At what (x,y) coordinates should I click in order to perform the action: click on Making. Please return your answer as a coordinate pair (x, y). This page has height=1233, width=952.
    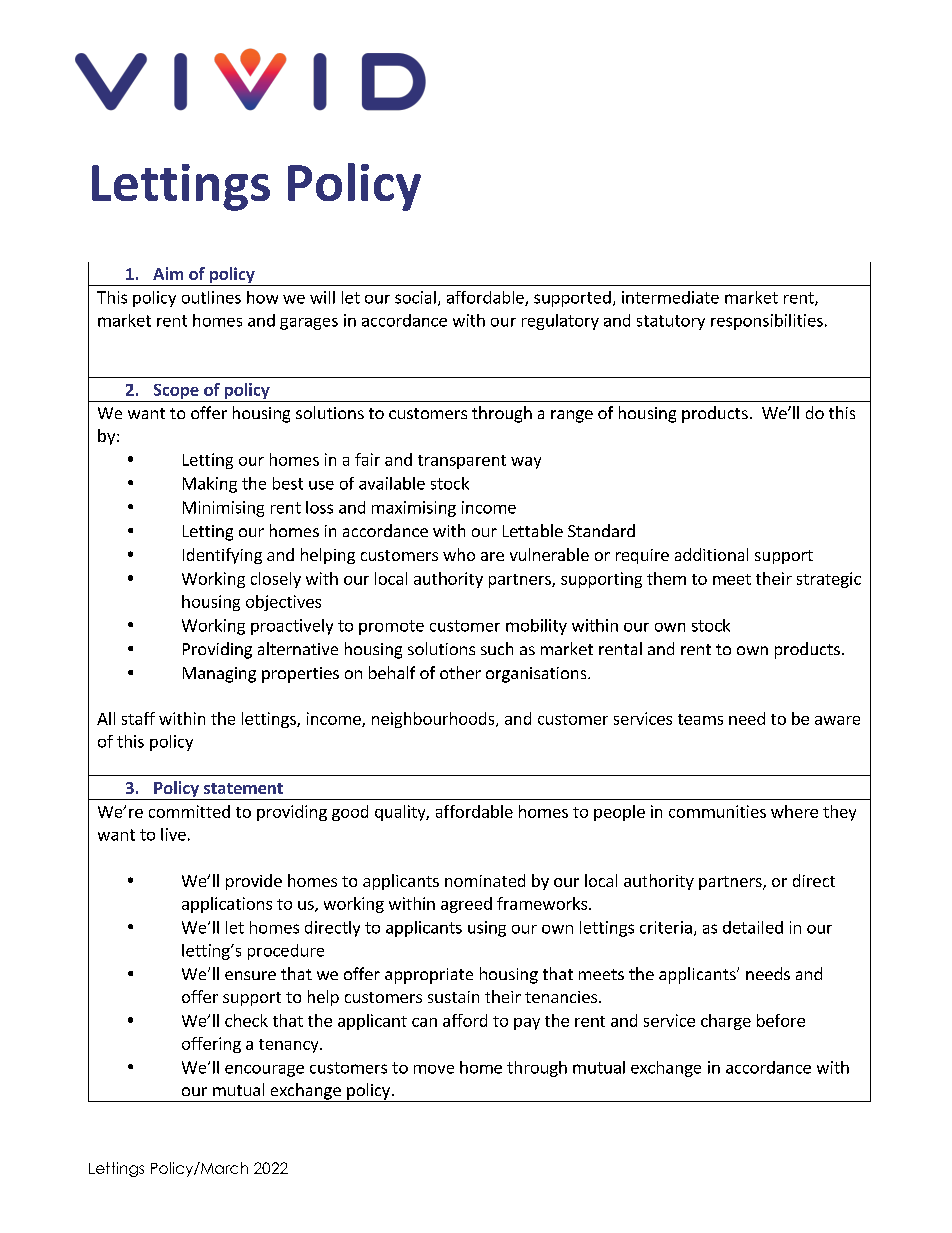
    Looking at the image, I should click on (210, 485).
